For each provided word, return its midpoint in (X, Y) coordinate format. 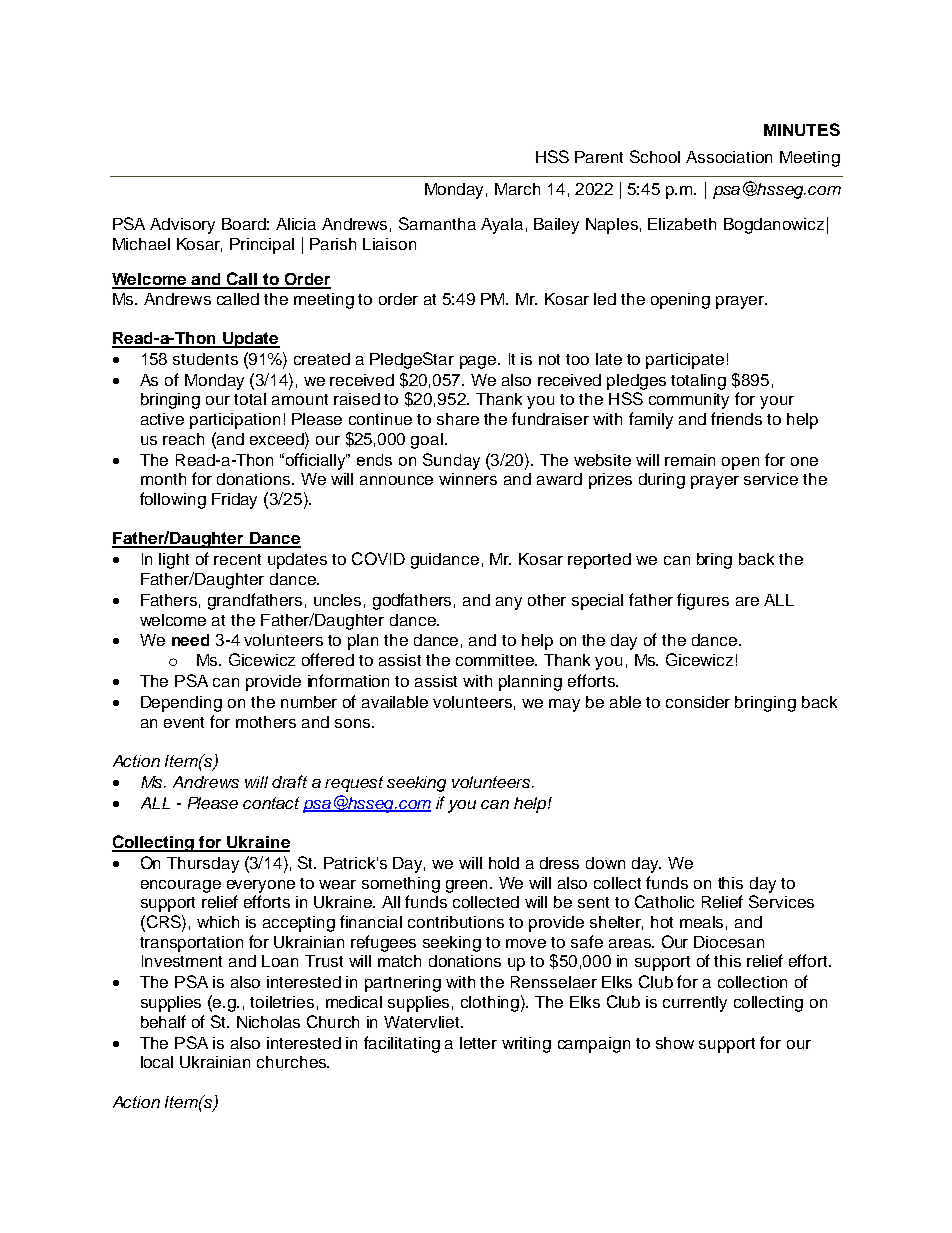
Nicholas (268, 1022)
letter (478, 1043)
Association (729, 157)
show (675, 1043)
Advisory (182, 226)
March (517, 189)
